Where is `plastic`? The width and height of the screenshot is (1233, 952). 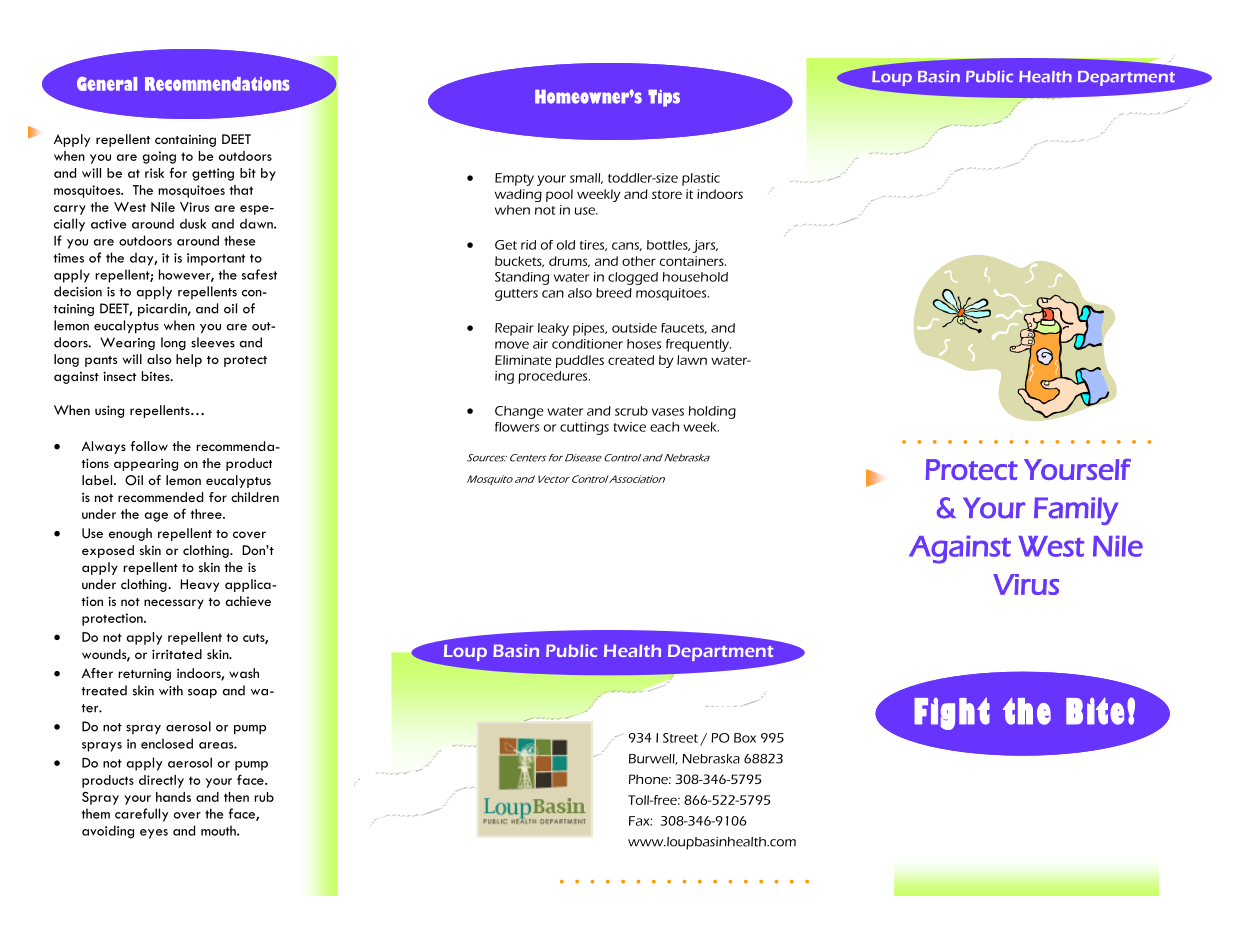 plastic is located at coordinates (701, 179).
